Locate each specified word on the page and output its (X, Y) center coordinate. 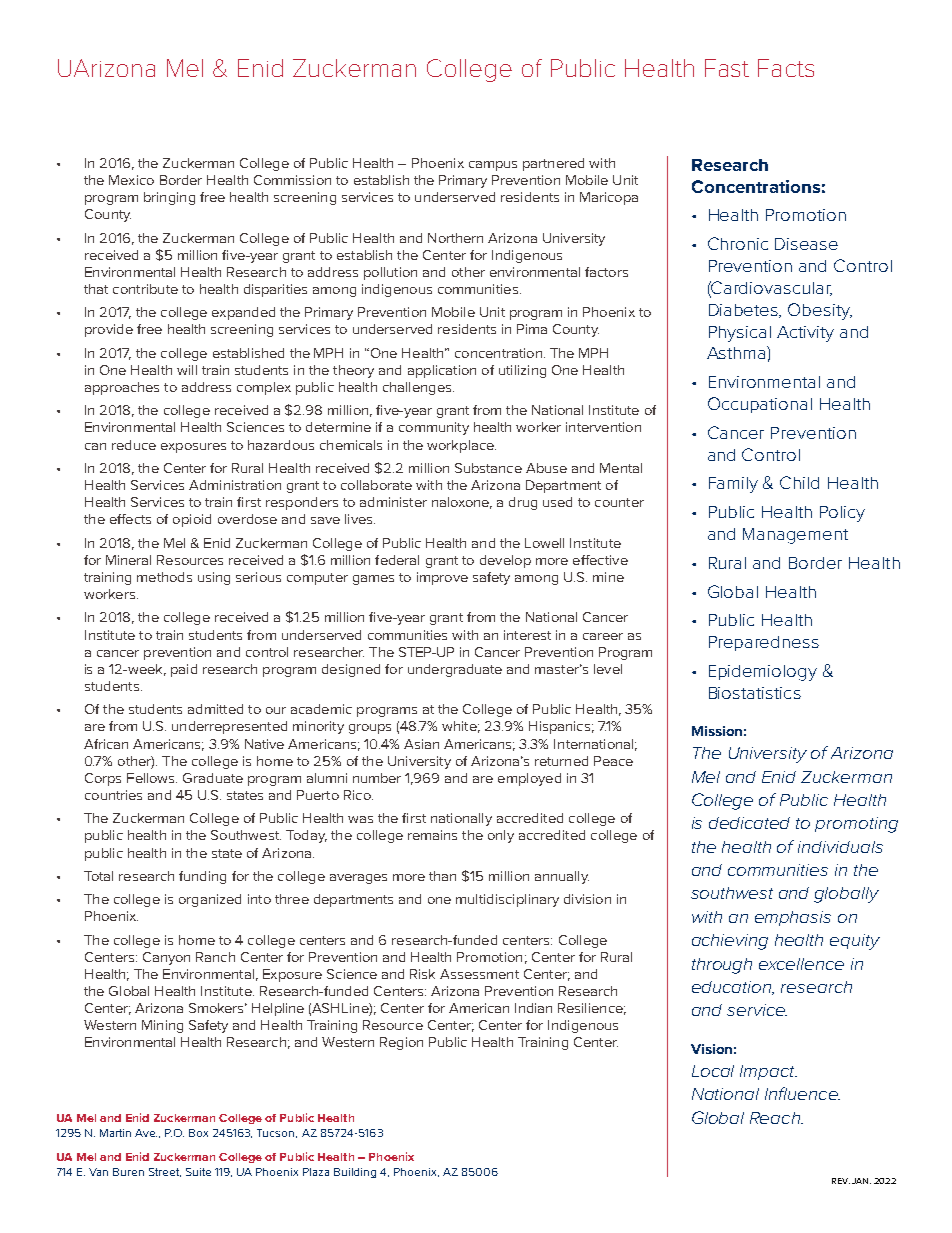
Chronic (738, 243)
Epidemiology (763, 673)
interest (527, 635)
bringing (169, 198)
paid (184, 670)
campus (493, 166)
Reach (776, 1118)
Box (198, 1133)
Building (355, 1173)
